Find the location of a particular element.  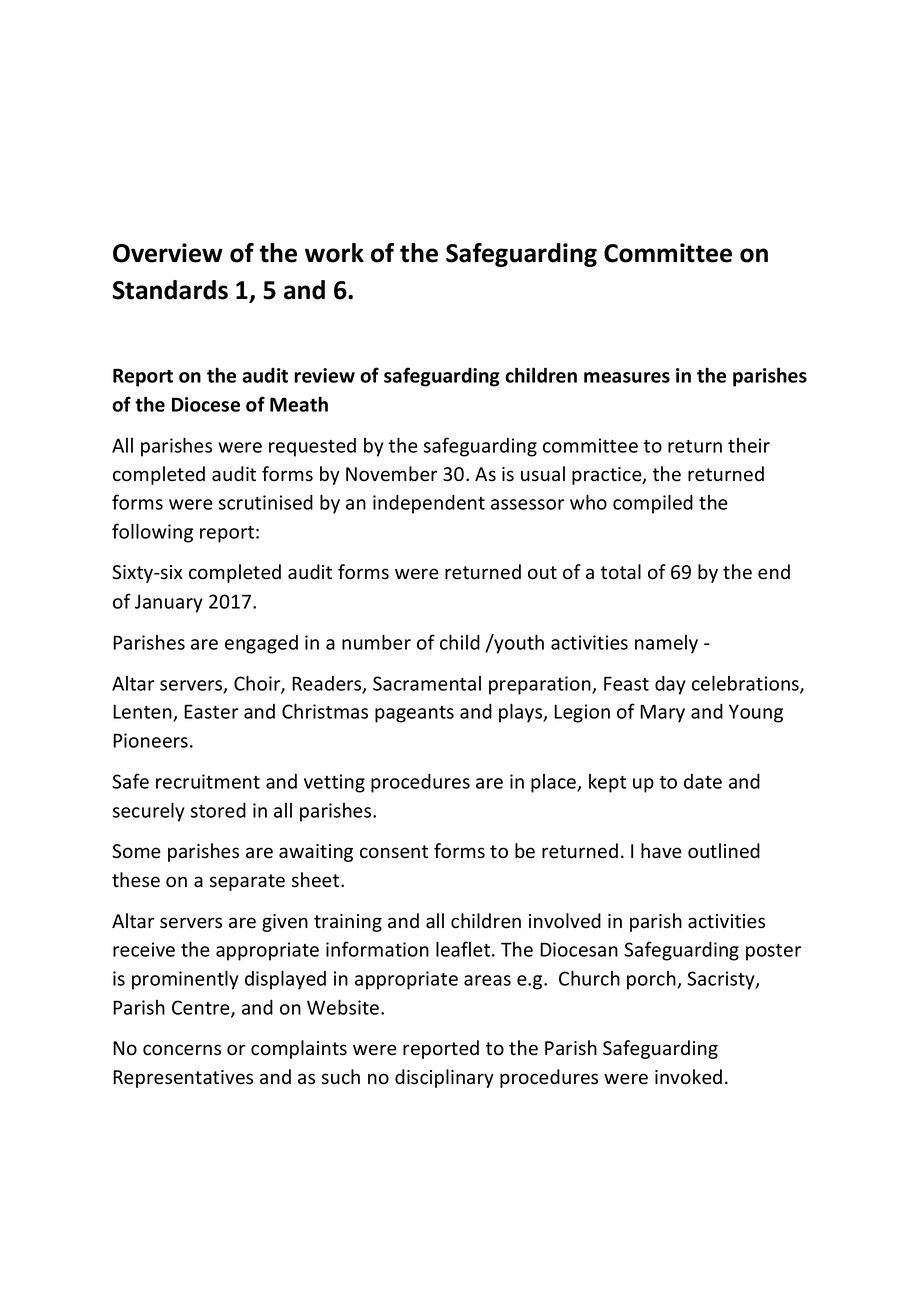

November is located at coordinates (391, 474).
